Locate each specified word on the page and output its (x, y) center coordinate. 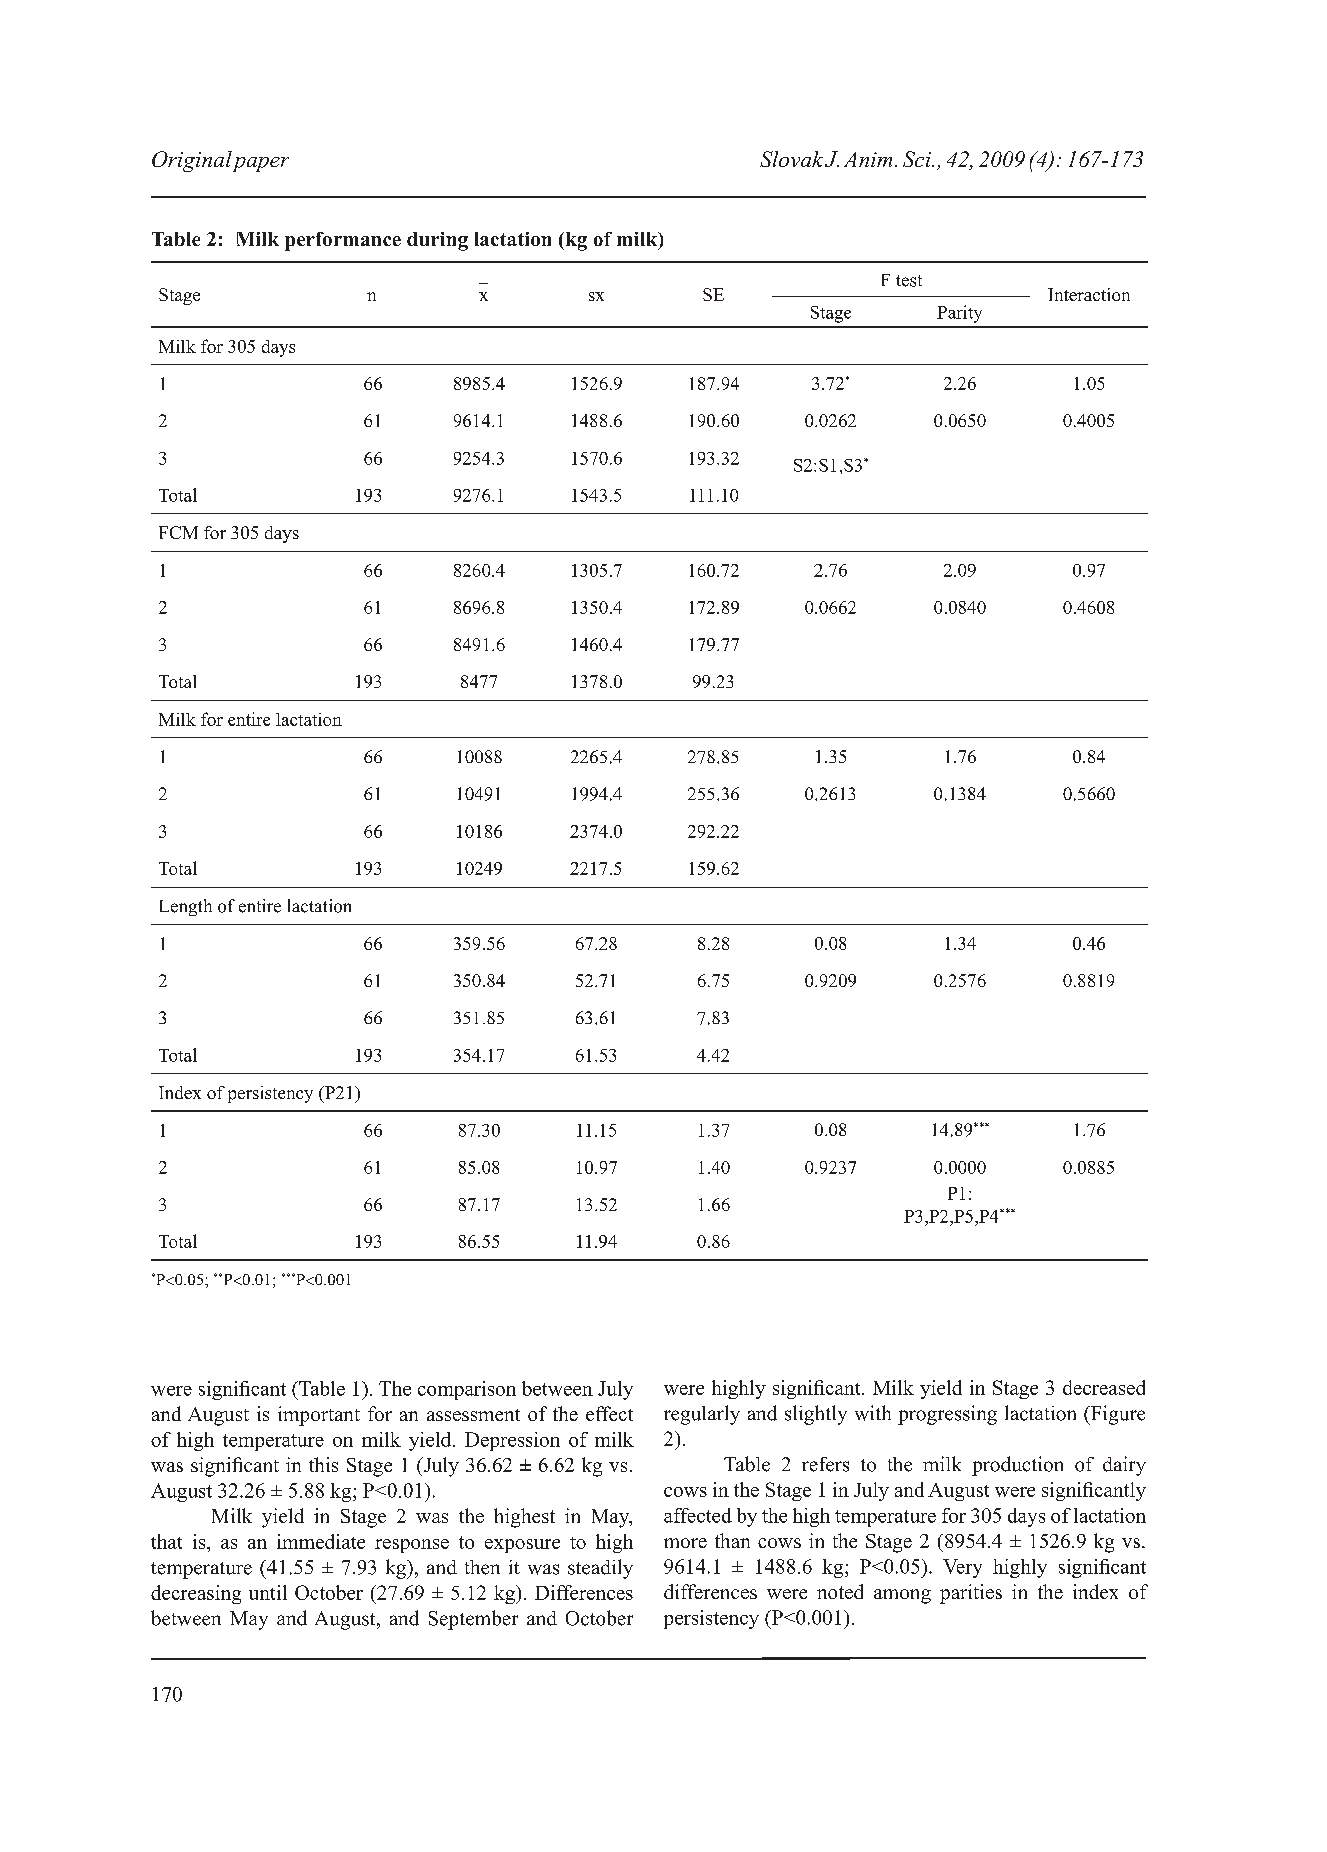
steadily (600, 1569)
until (268, 1592)
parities (971, 1594)
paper (261, 164)
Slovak (791, 159)
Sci (918, 159)
